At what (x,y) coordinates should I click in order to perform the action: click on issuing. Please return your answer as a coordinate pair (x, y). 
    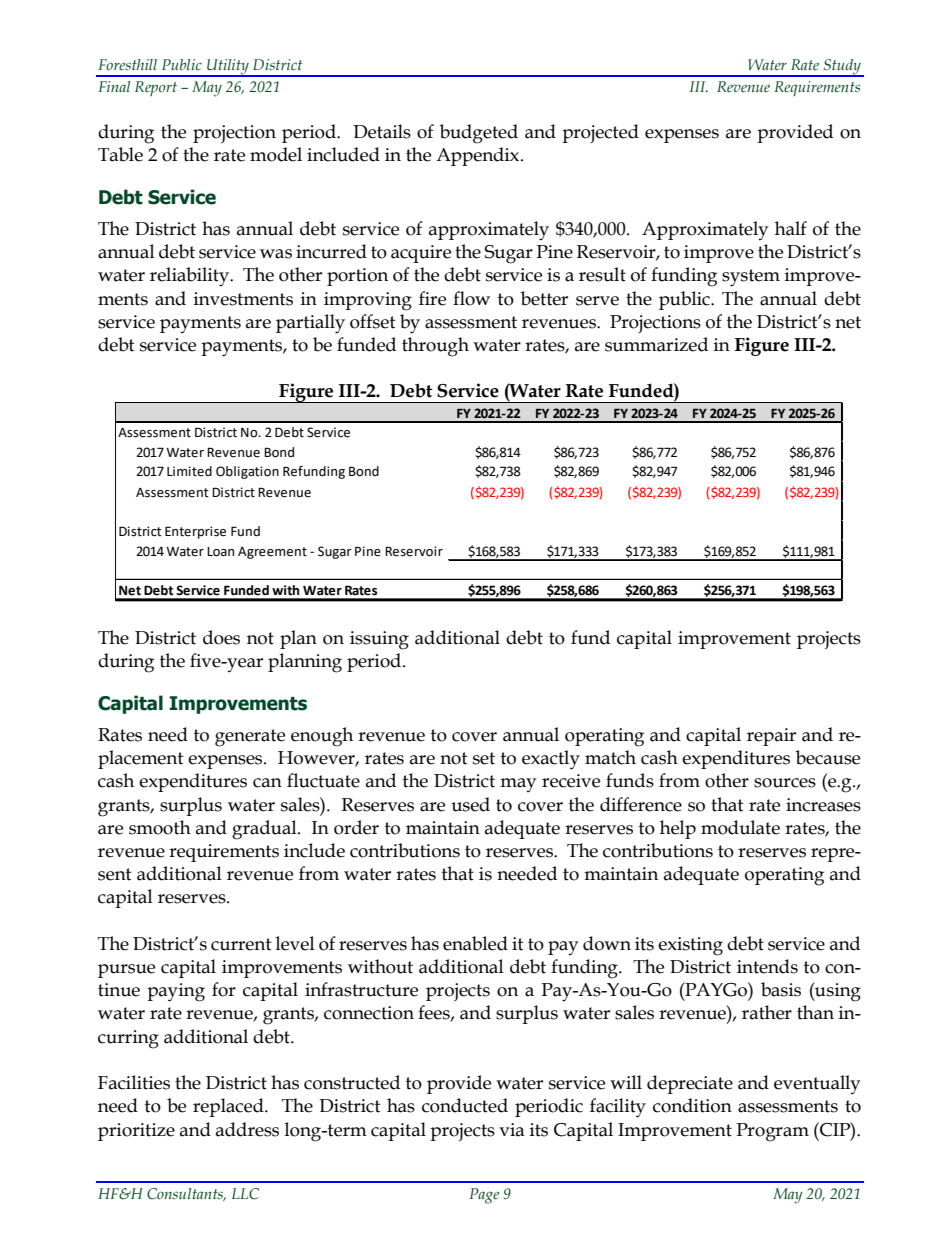
    Looking at the image, I should click on (379, 640).
